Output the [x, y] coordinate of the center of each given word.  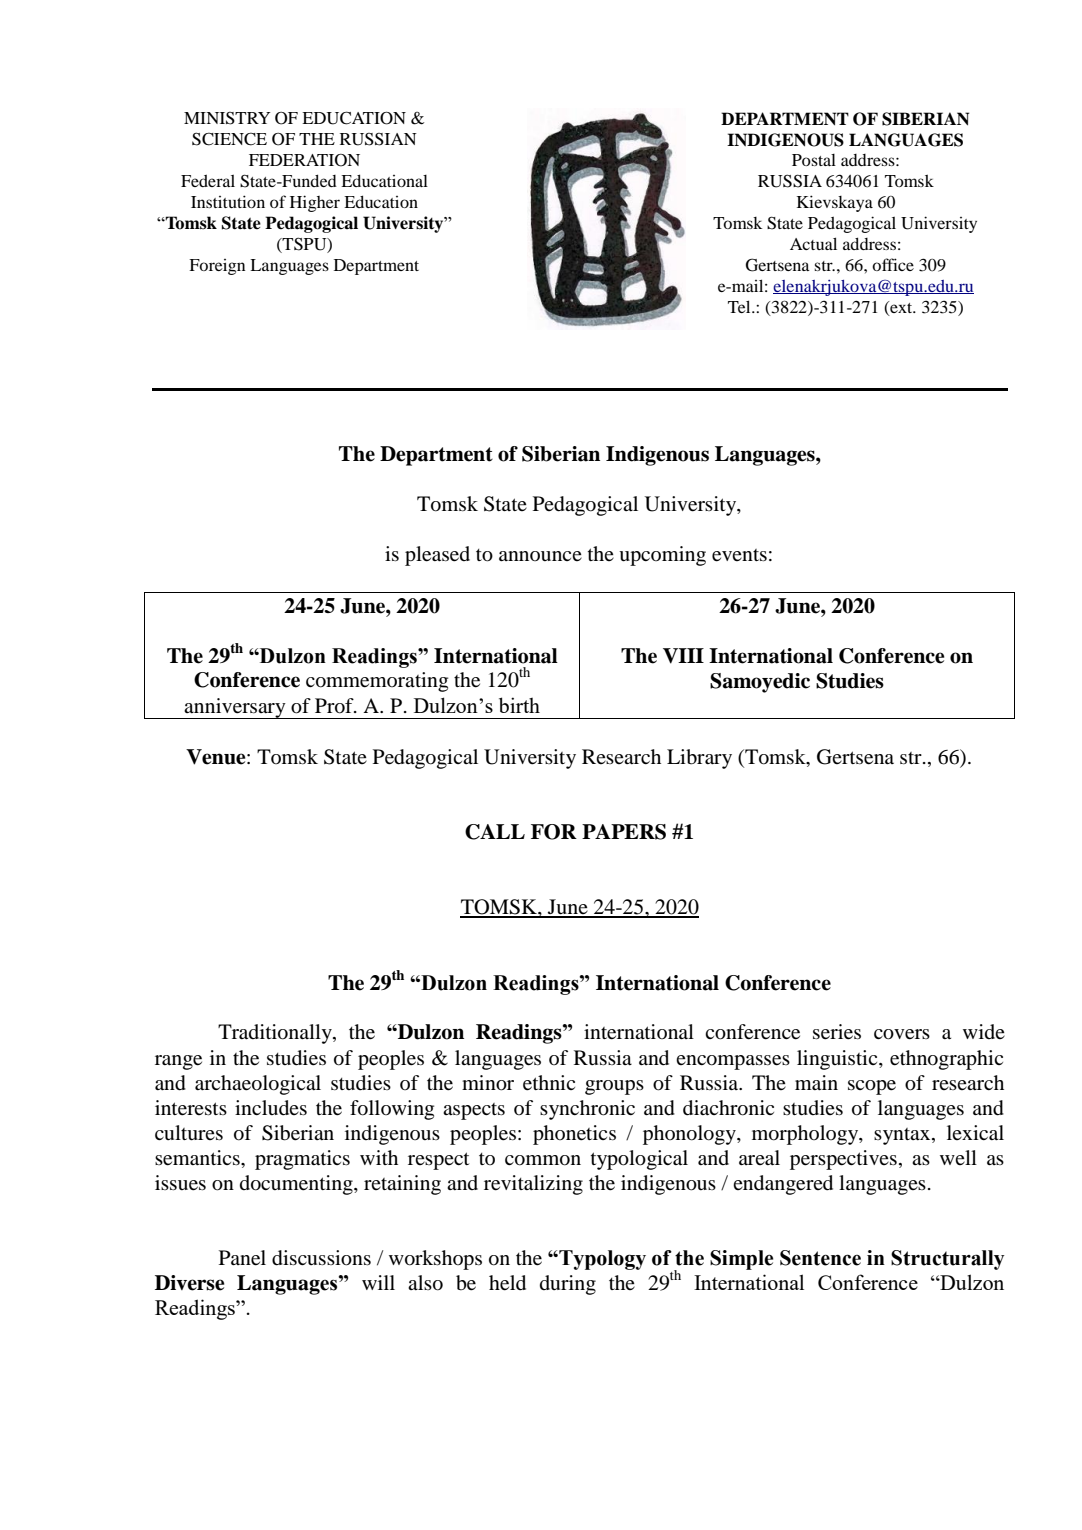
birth [519, 705]
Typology [601, 1260]
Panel [242, 1258]
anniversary [235, 708]
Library [699, 759]
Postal [814, 160]
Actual [813, 243]
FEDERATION [304, 160]
